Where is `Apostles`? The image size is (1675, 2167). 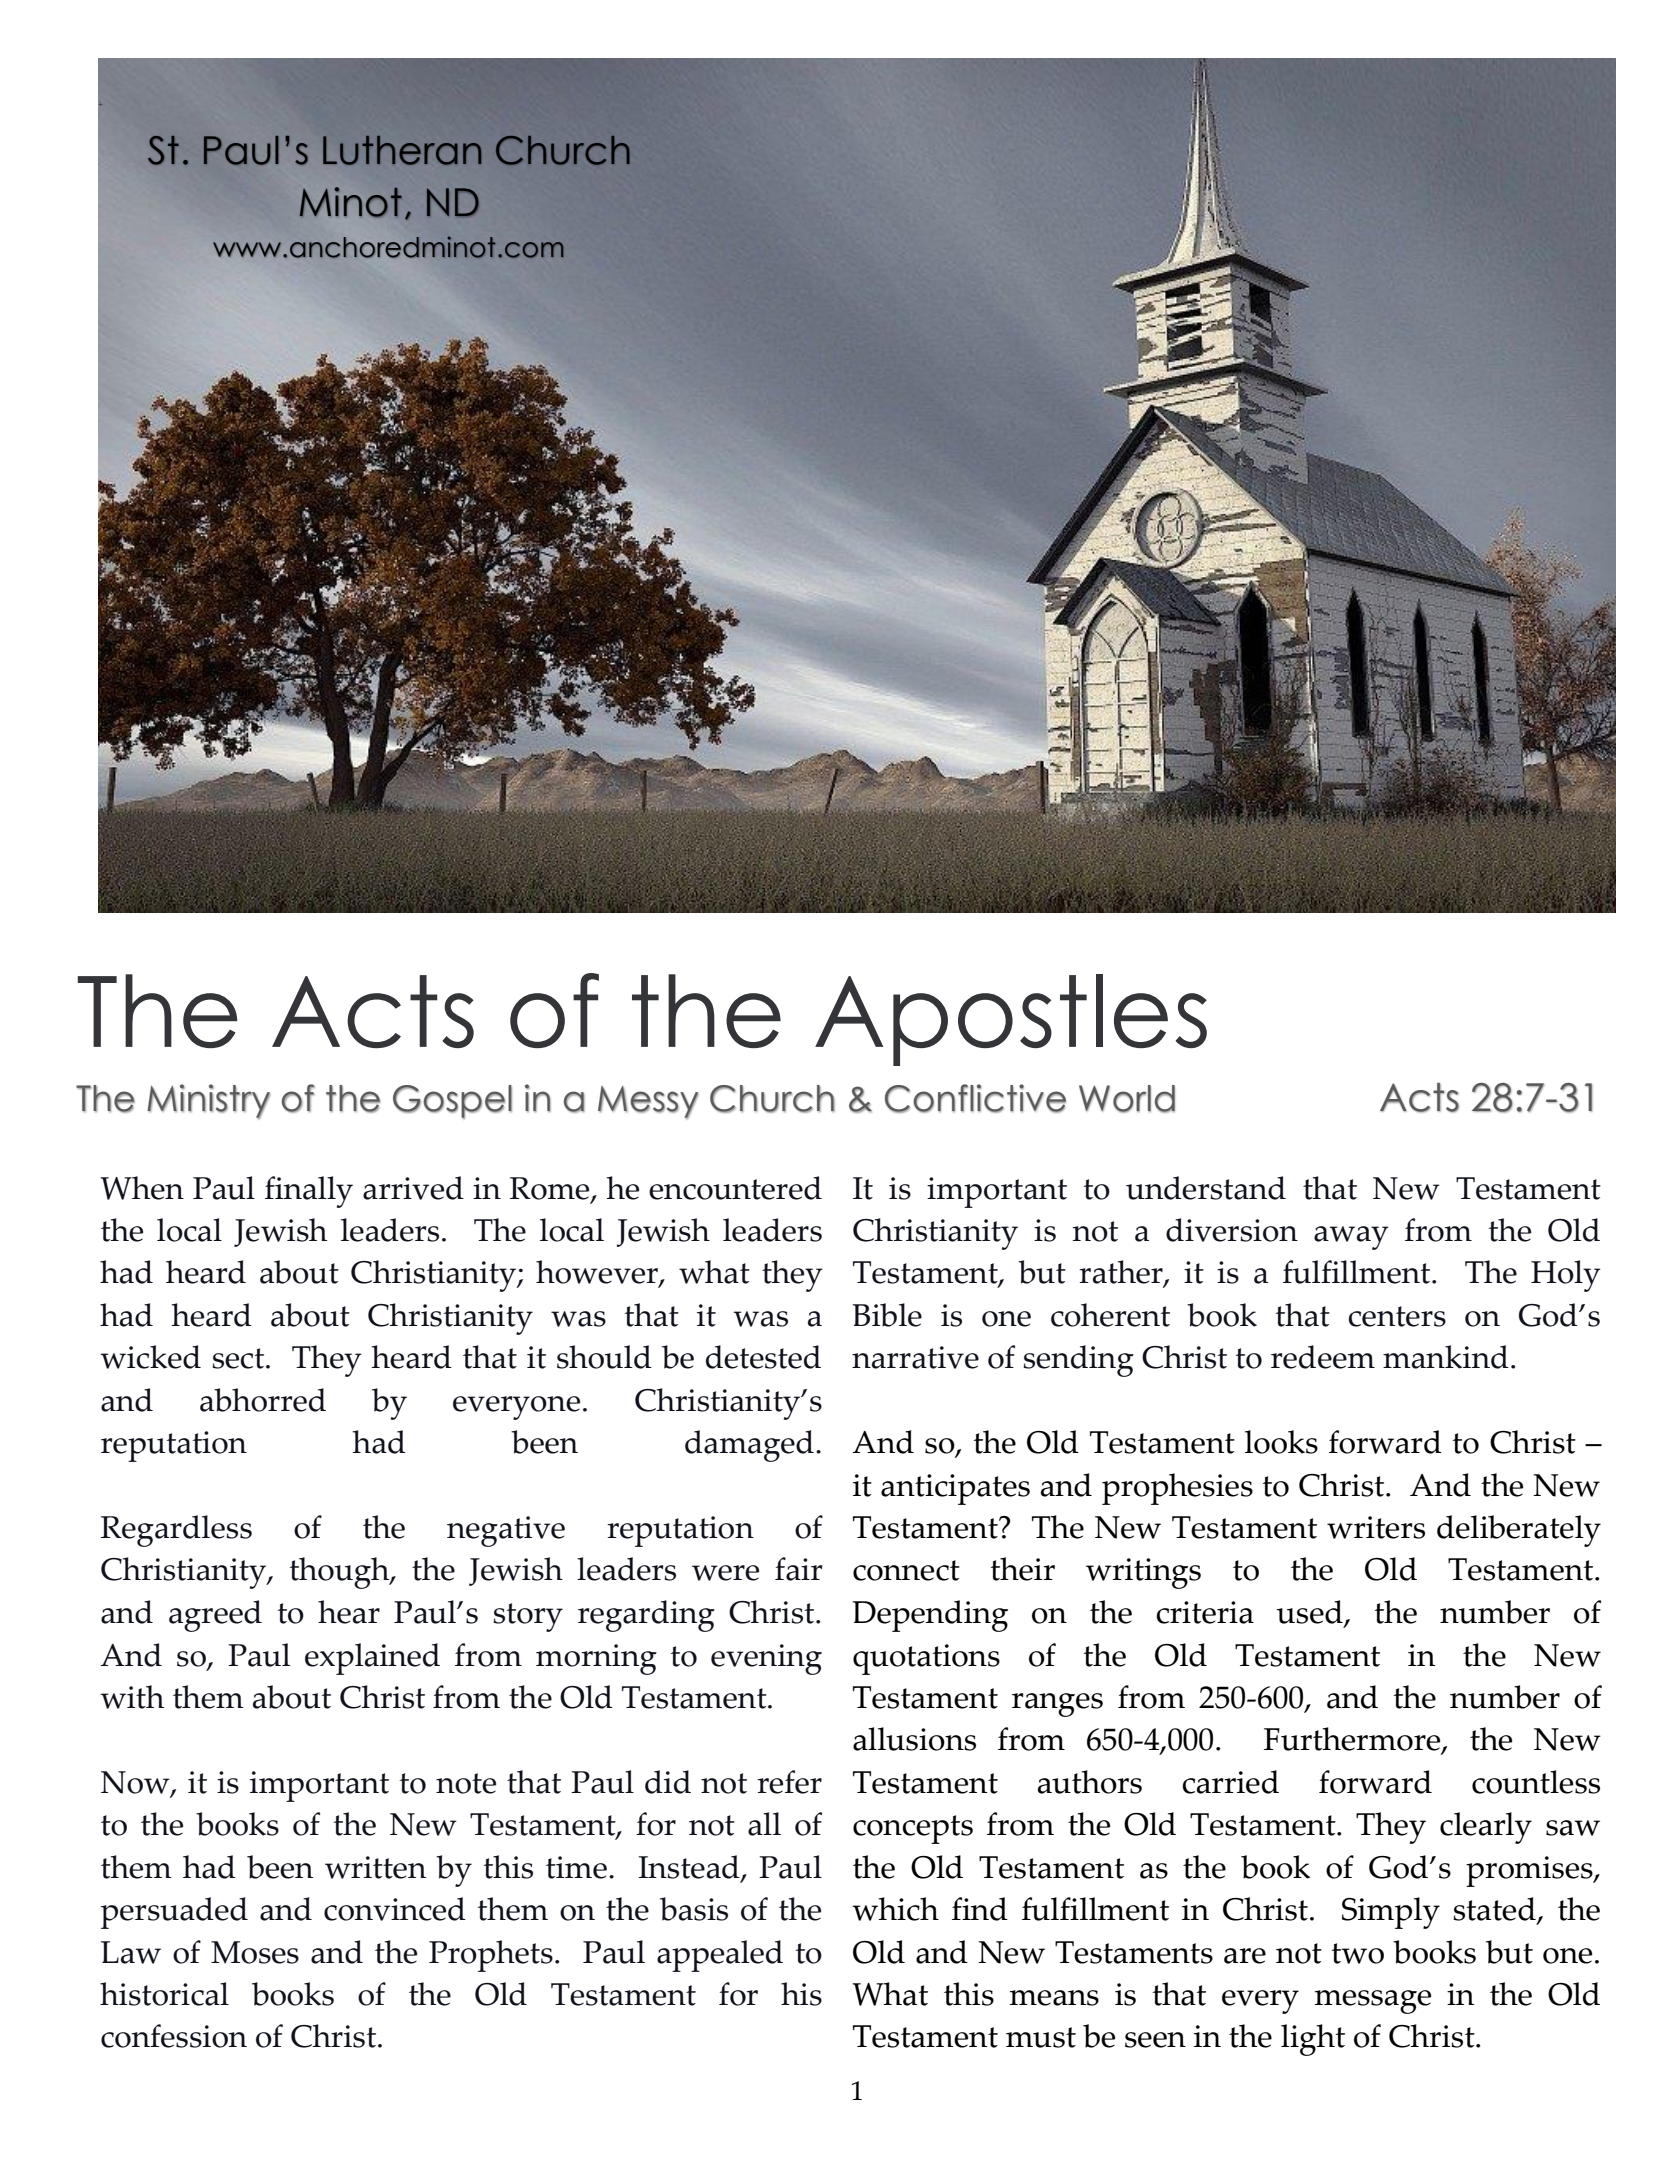 Apostles is located at coordinates (1011, 1020).
